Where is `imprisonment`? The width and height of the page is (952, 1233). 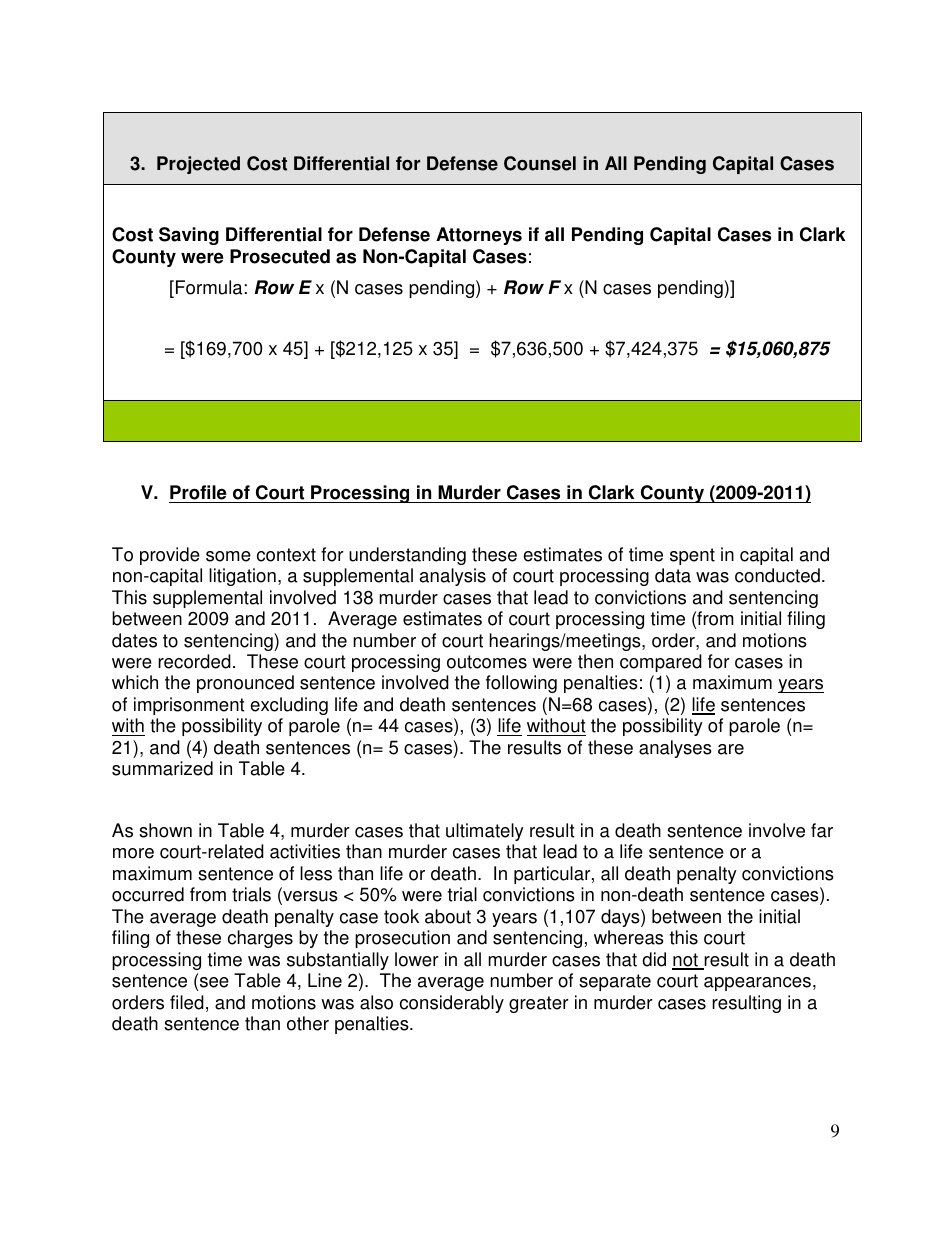 imprisonment is located at coordinates (189, 706).
